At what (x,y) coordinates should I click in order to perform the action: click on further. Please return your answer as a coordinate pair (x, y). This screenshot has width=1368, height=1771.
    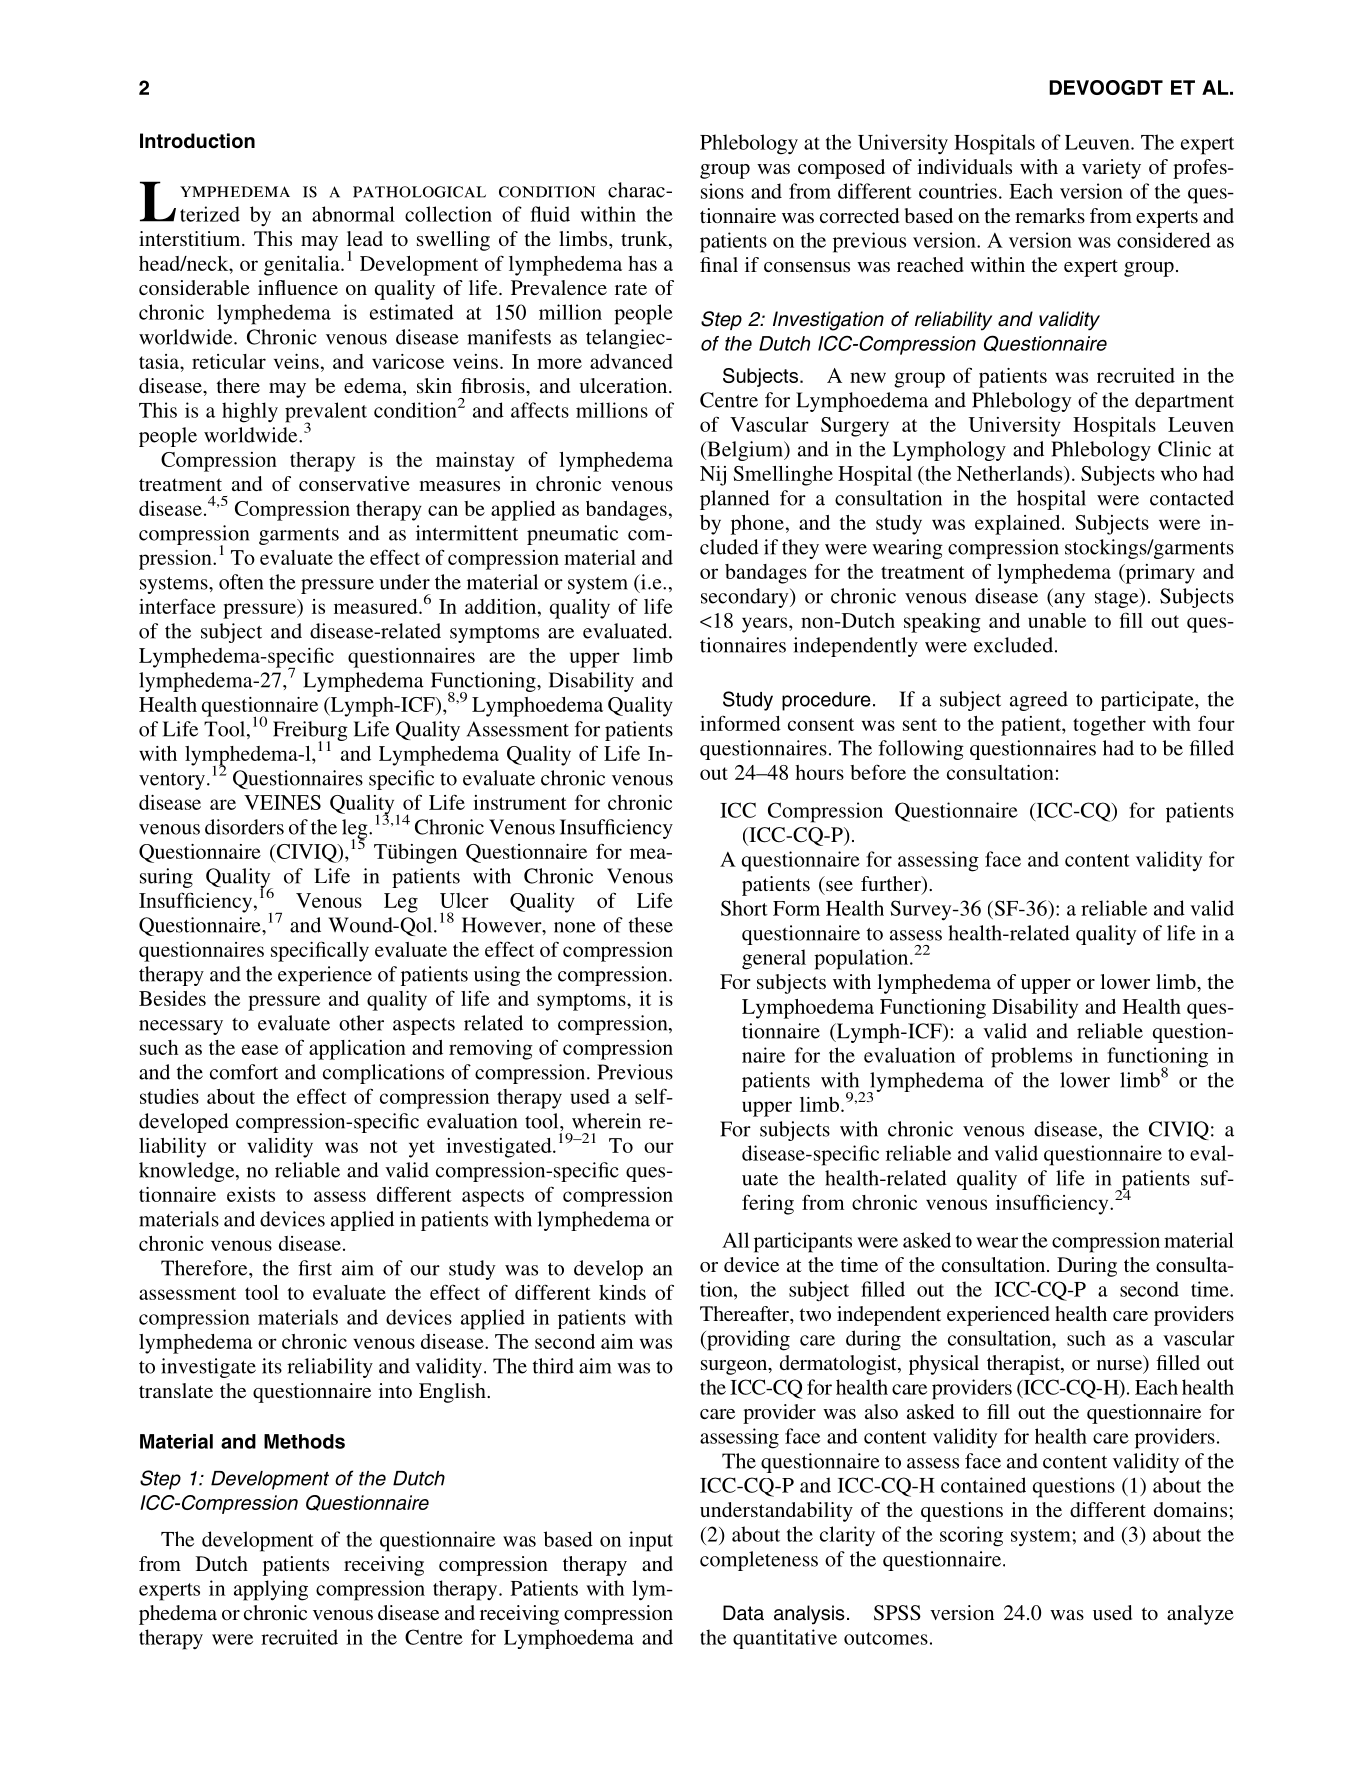
    Looking at the image, I should click on (892, 885).
